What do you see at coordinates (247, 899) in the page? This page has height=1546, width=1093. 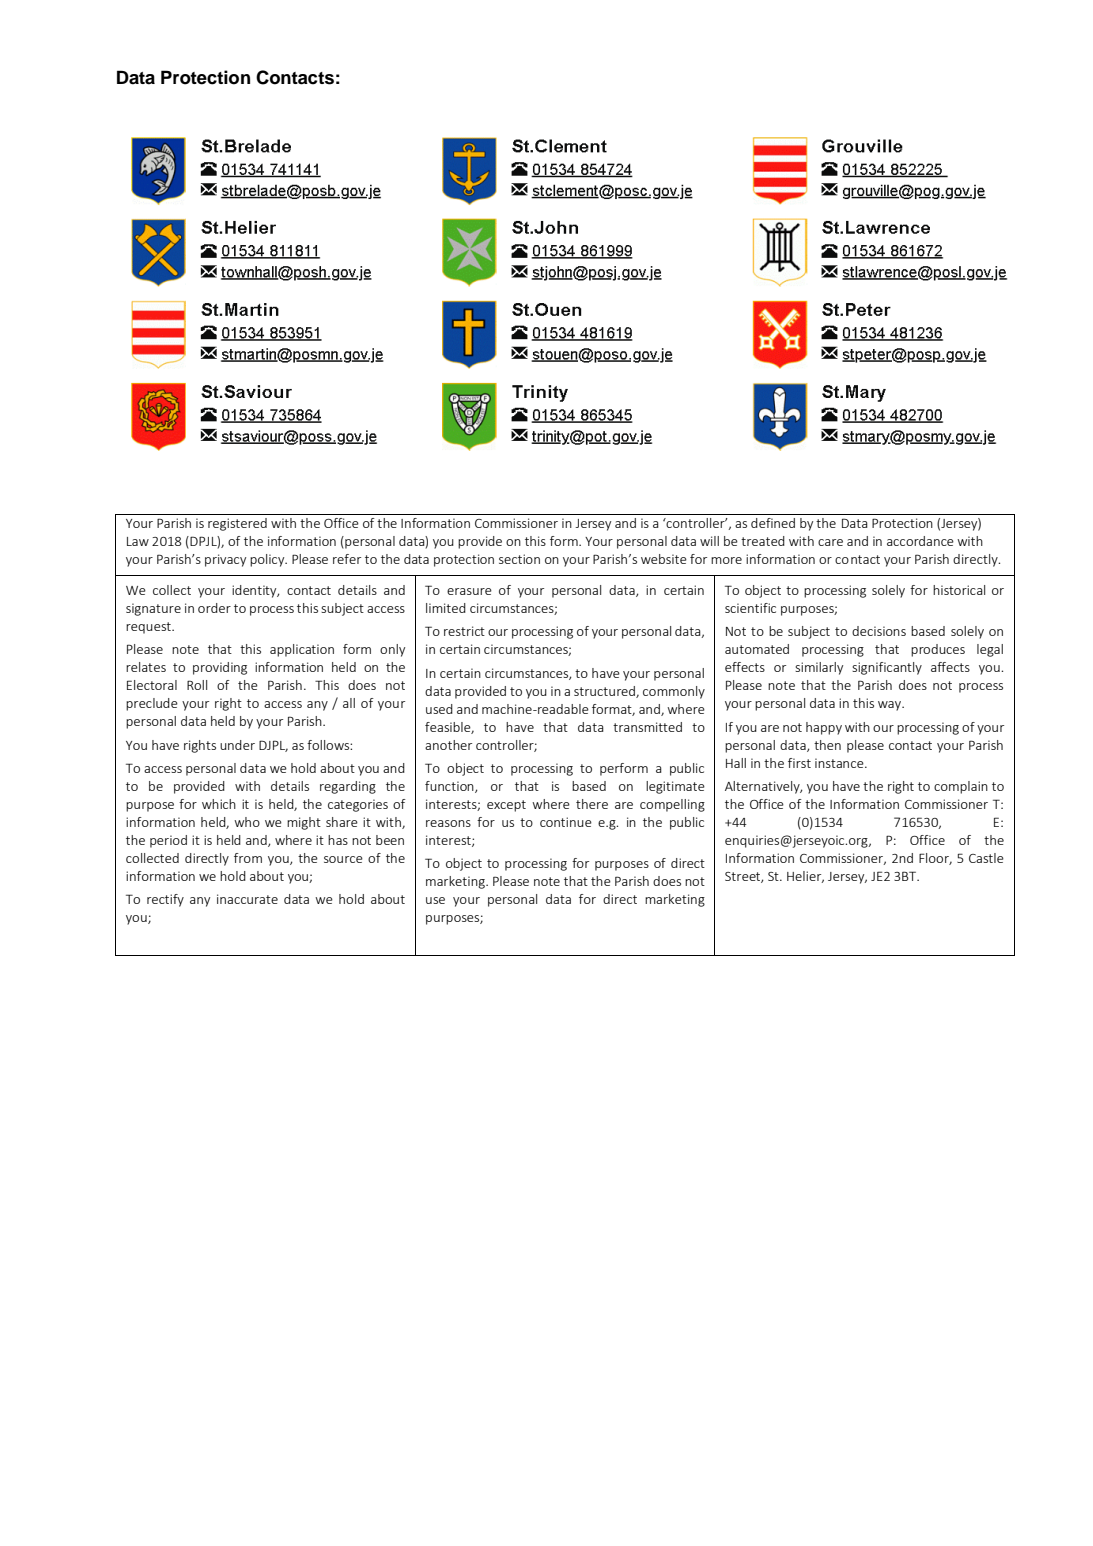 I see `inaccurate` at bounding box center [247, 899].
